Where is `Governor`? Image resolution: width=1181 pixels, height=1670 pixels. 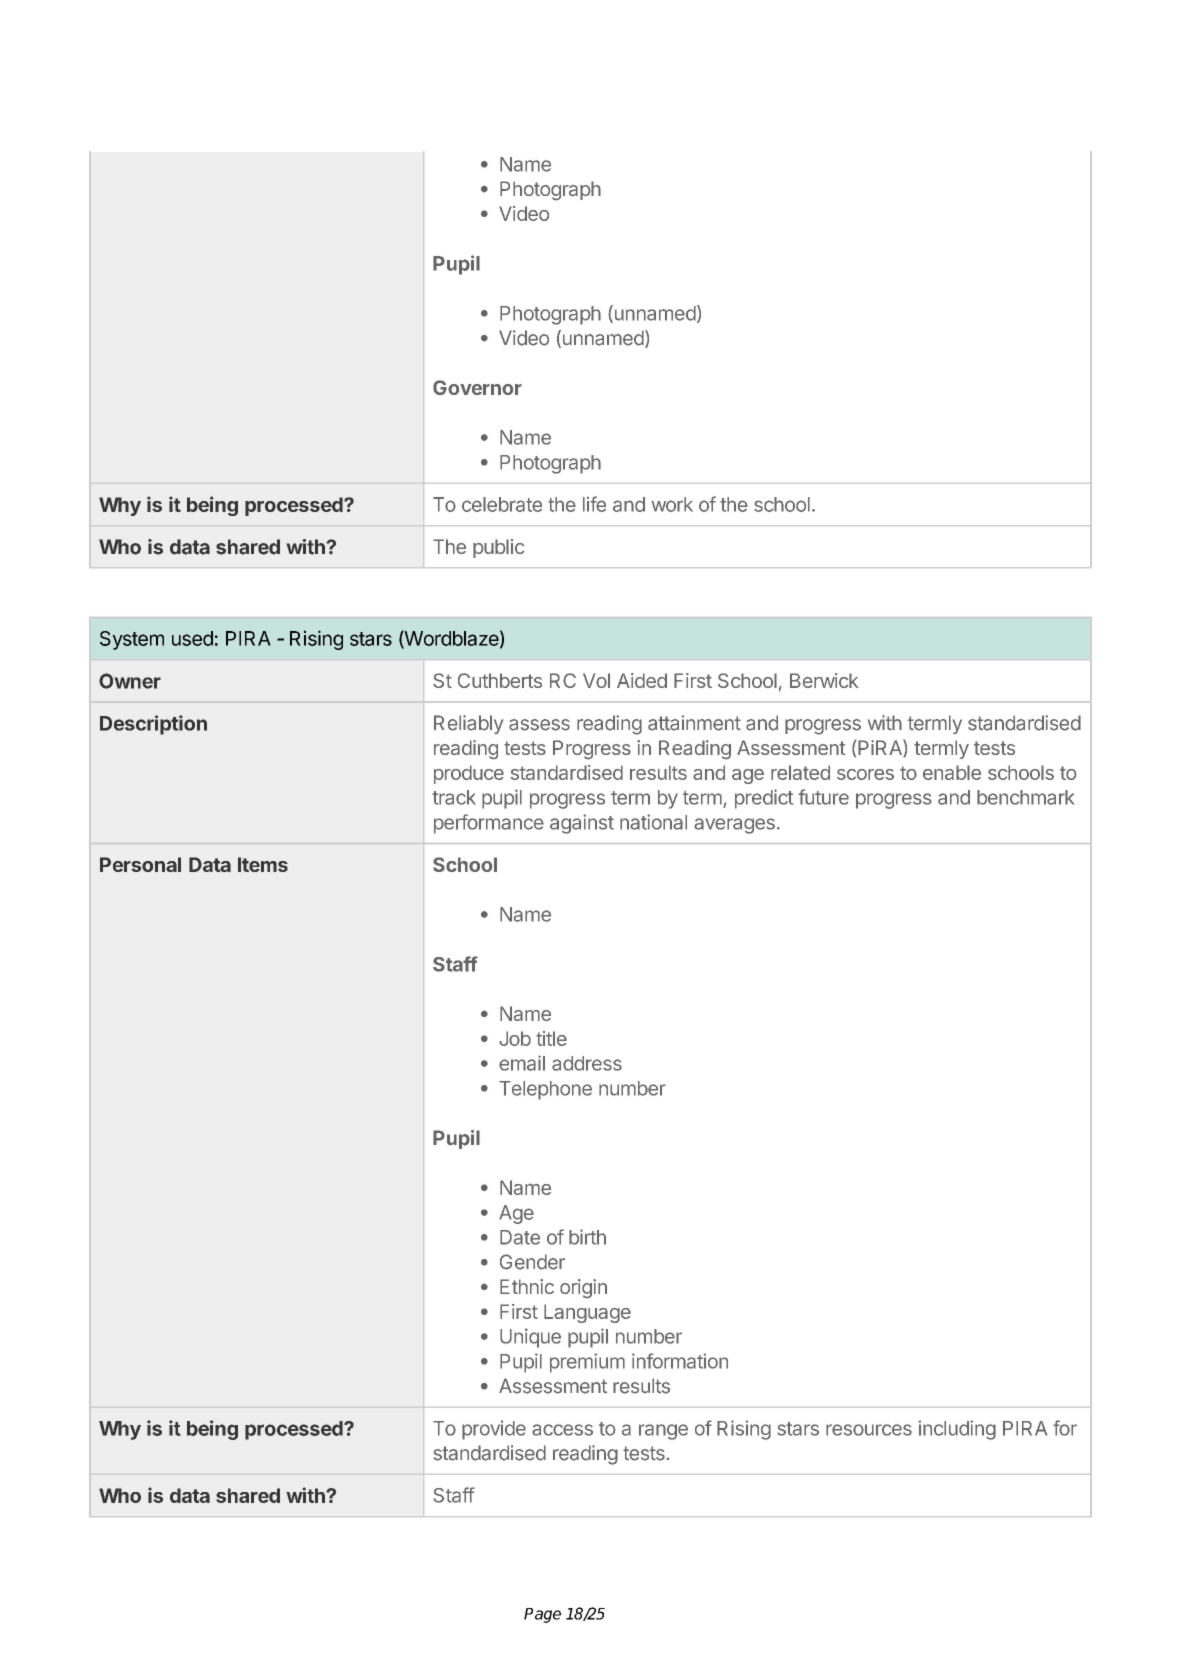
Governor is located at coordinates (477, 387).
